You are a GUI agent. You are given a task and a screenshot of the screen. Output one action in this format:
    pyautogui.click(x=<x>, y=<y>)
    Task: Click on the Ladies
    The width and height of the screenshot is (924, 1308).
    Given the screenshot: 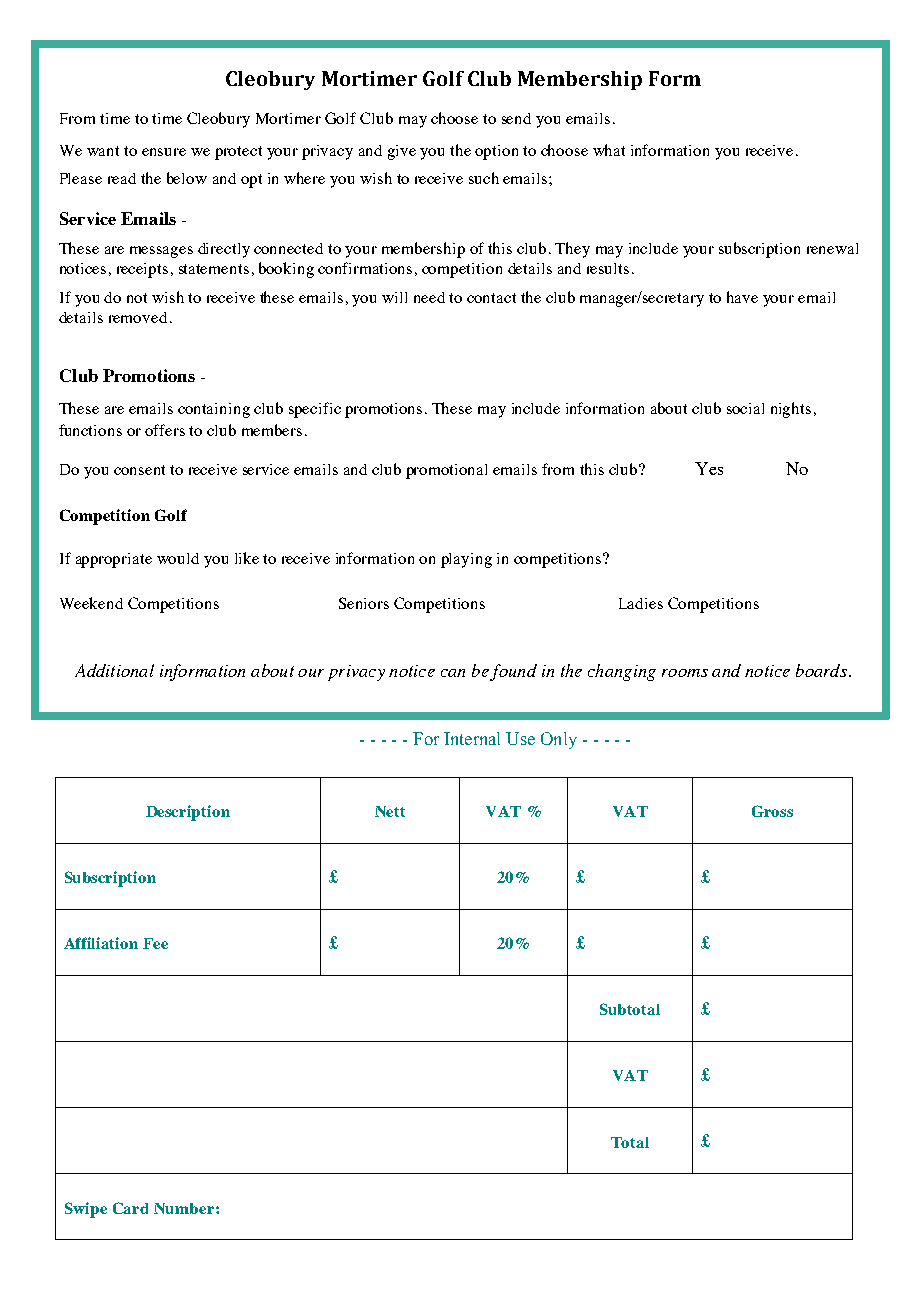 What is the action you would take?
    pyautogui.click(x=641, y=603)
